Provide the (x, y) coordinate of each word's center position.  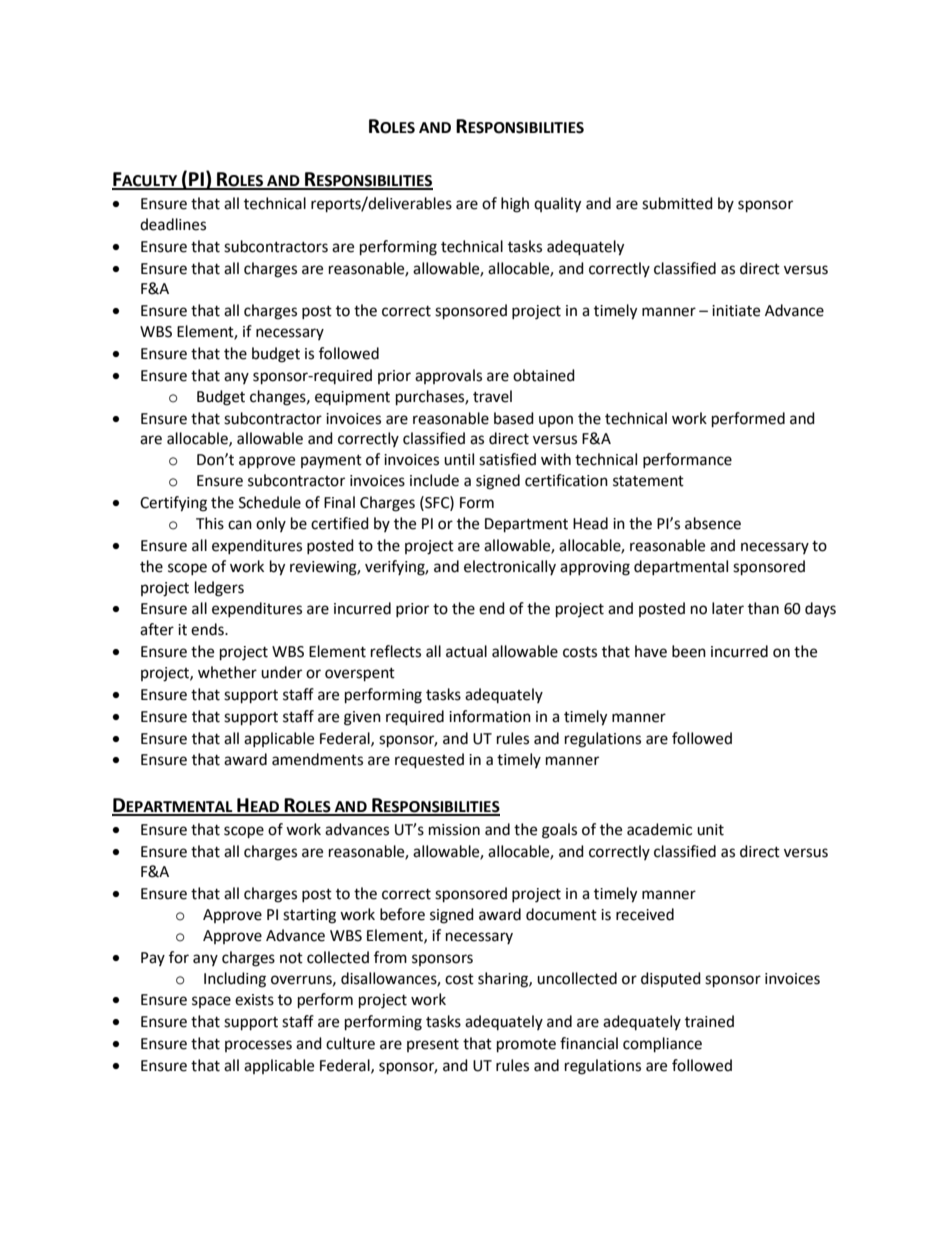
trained (709, 1021)
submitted (677, 203)
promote (526, 1046)
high (515, 205)
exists (254, 1000)
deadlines (173, 224)
